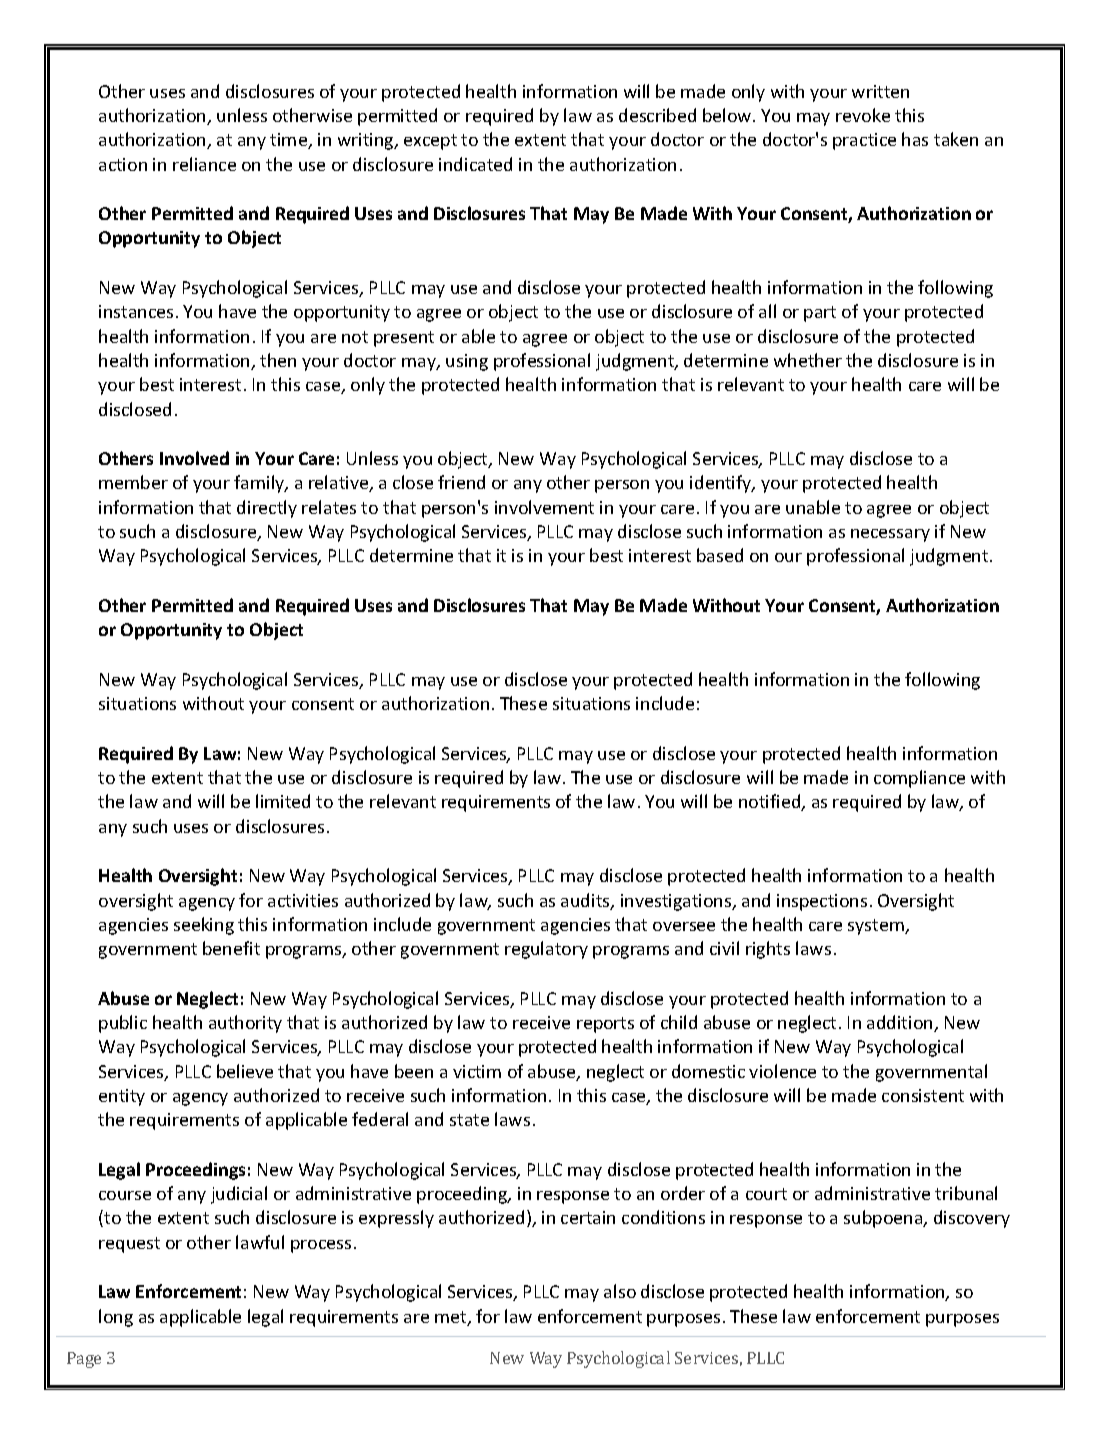 The image size is (1108, 1433). What do you see at coordinates (461, 482) in the page?
I see `friend` at bounding box center [461, 482].
